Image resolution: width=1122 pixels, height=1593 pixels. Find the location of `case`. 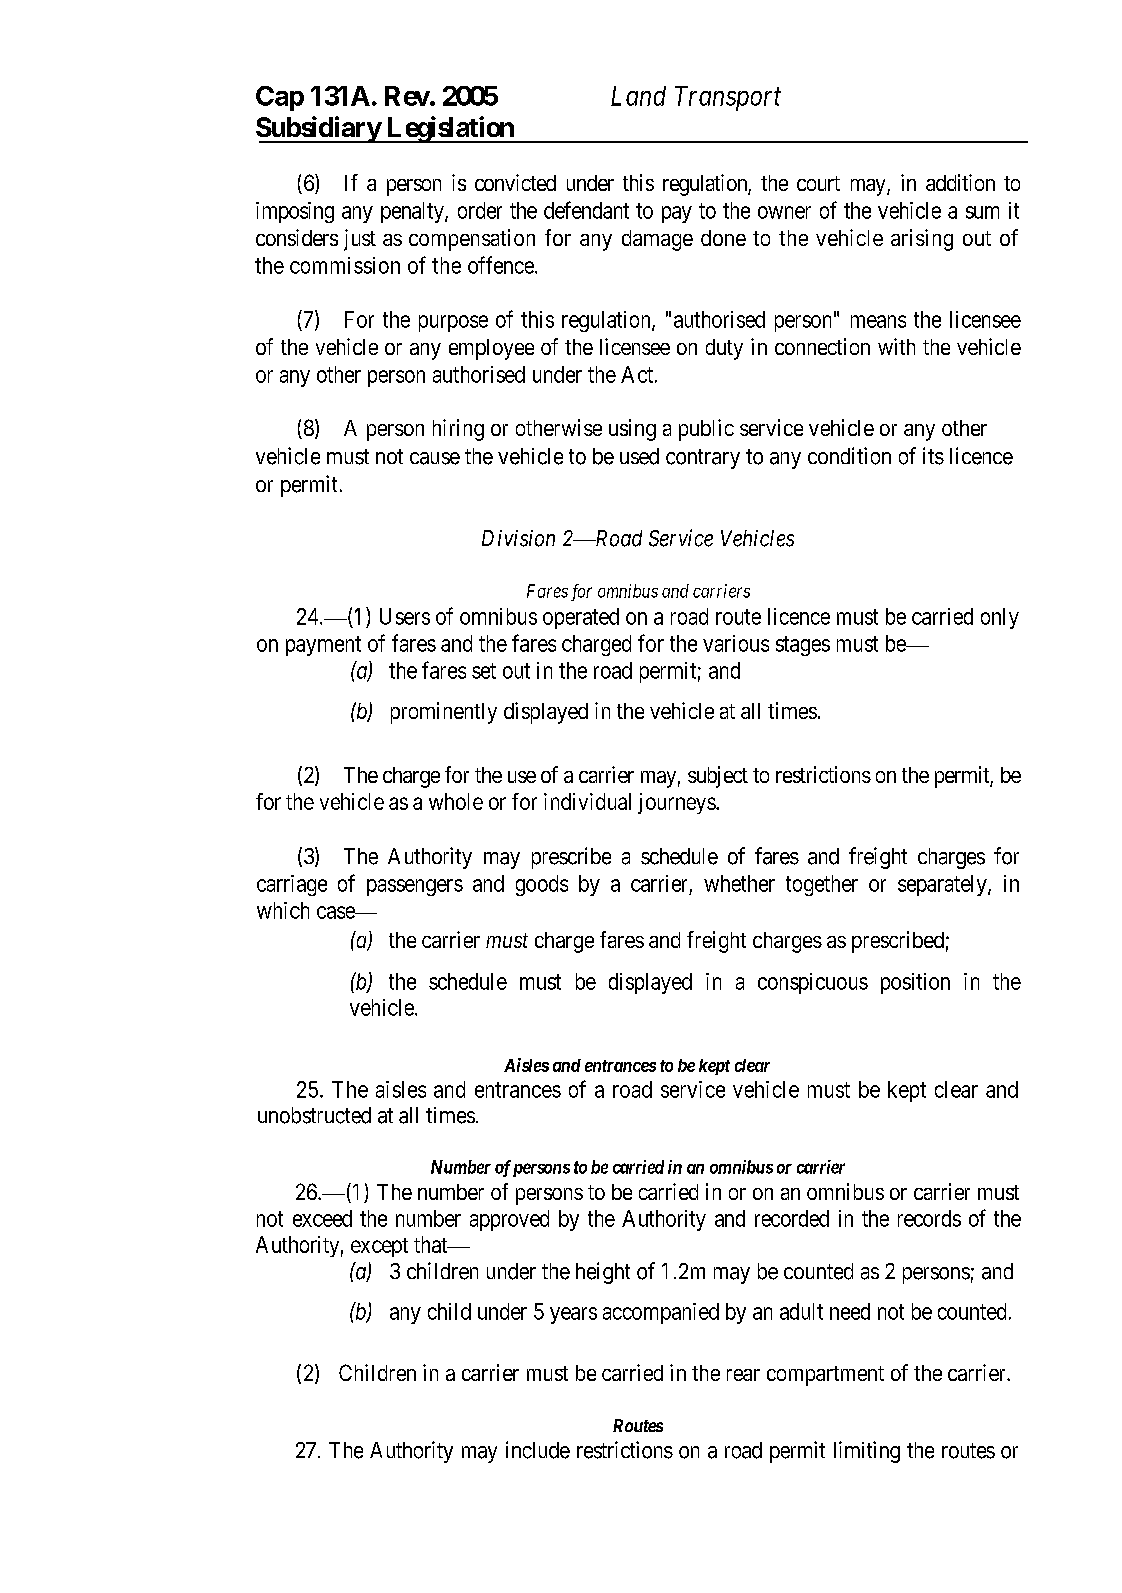

case is located at coordinates (337, 912).
